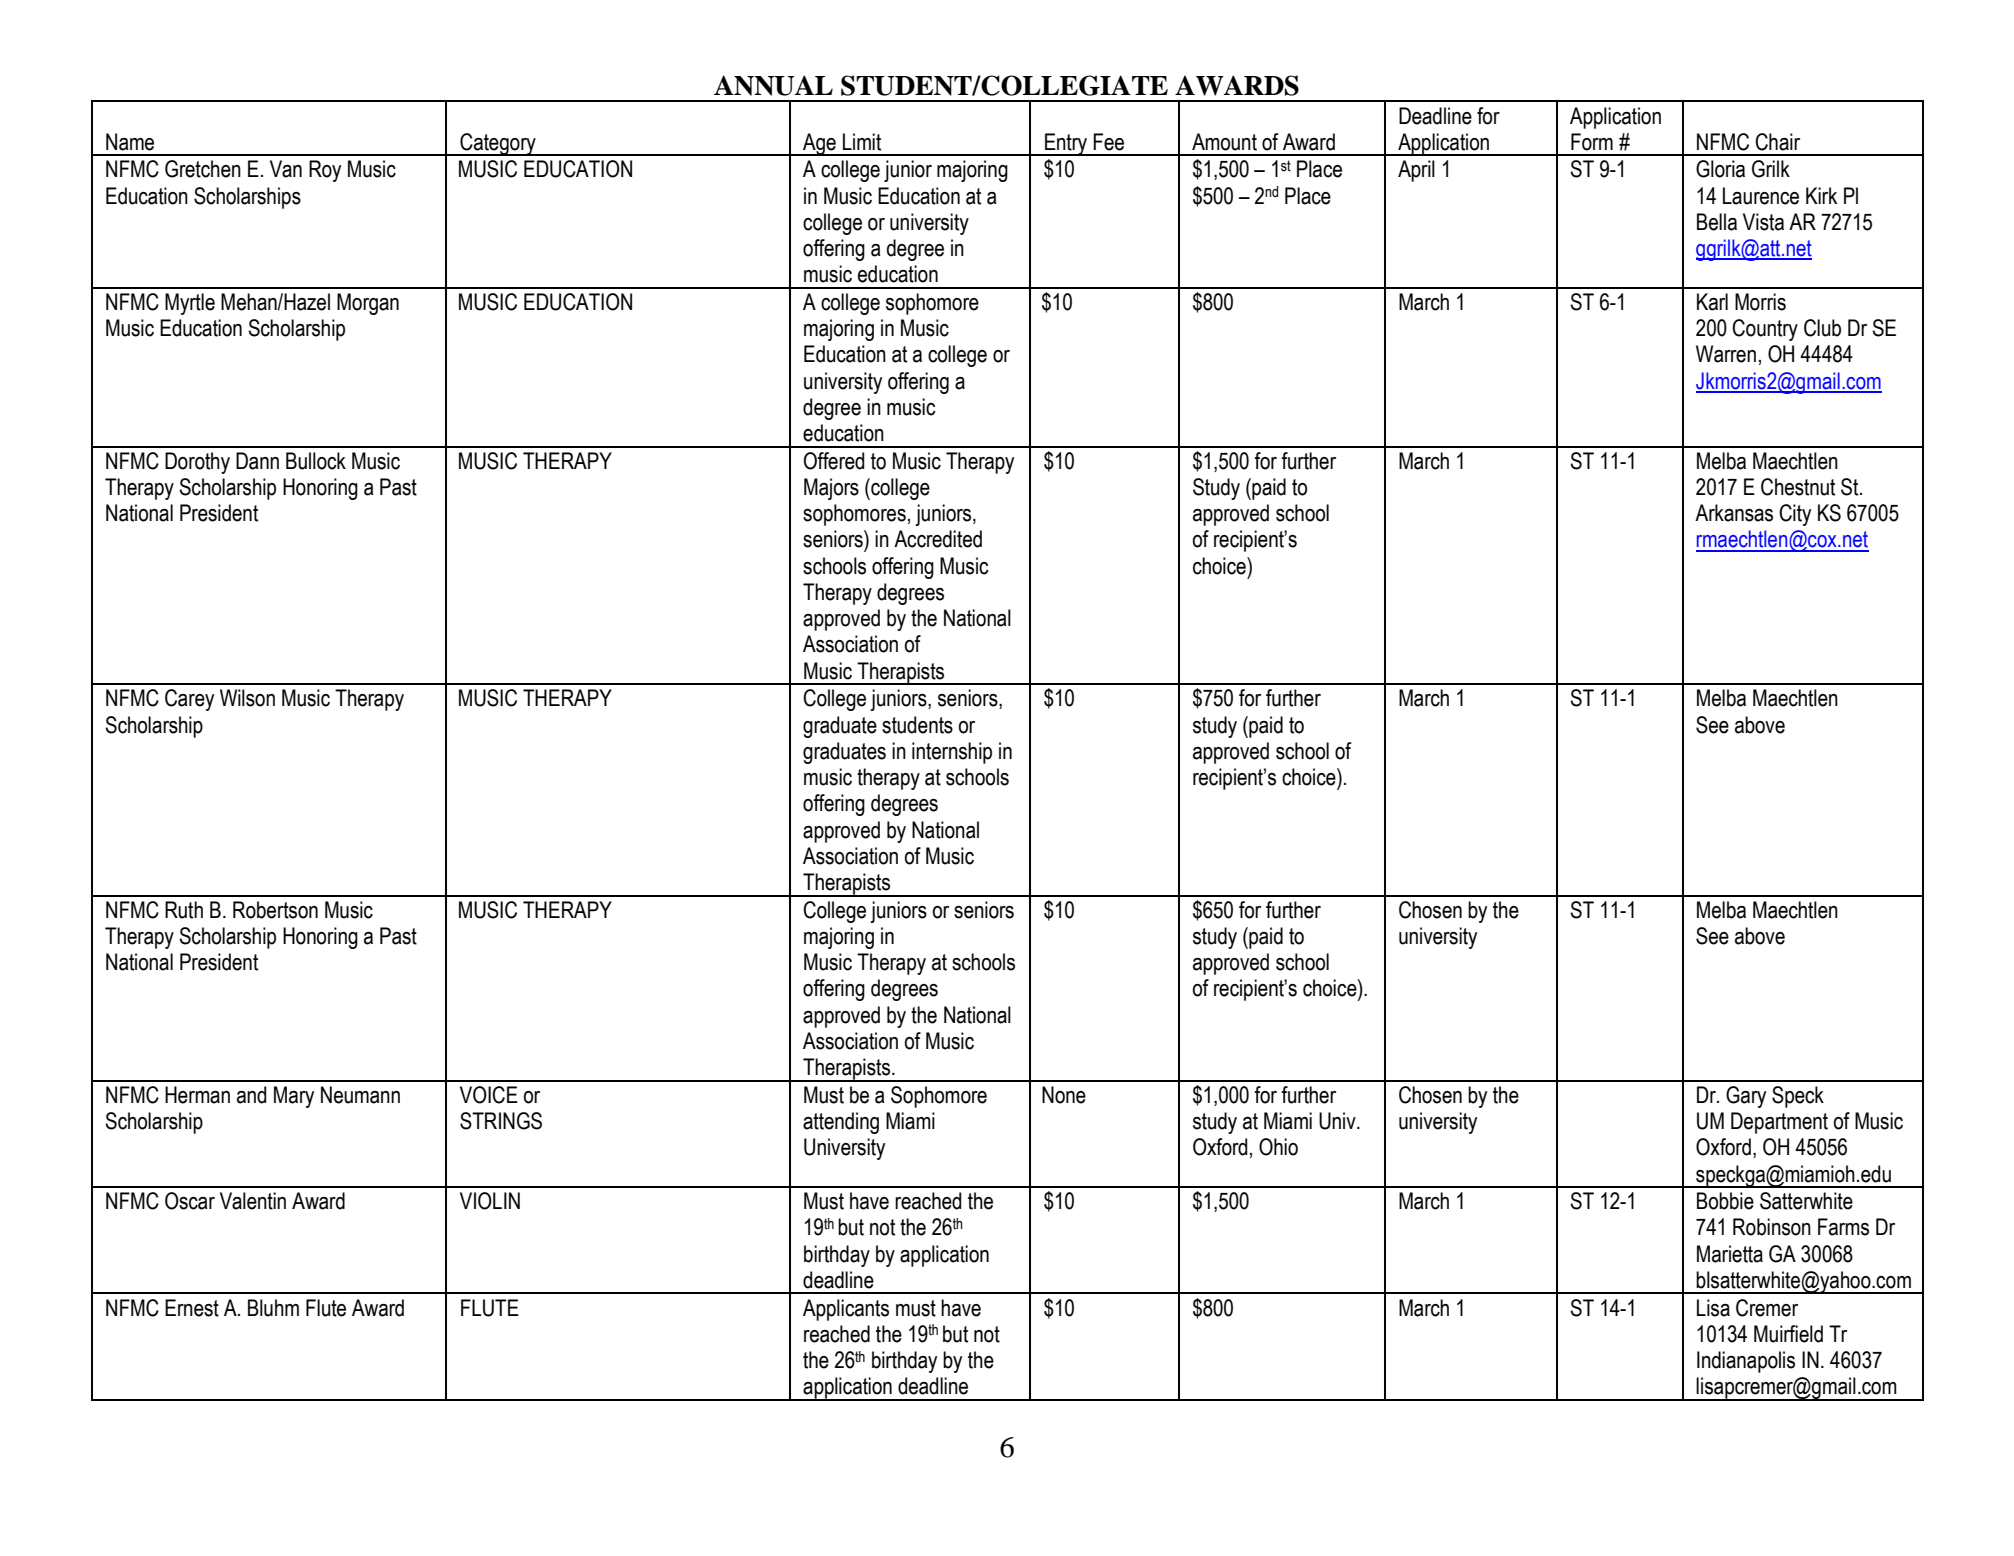 The image size is (2014, 1556). Describe the element at coordinates (1746, 1097) in the document. I see `Gary` at that location.
